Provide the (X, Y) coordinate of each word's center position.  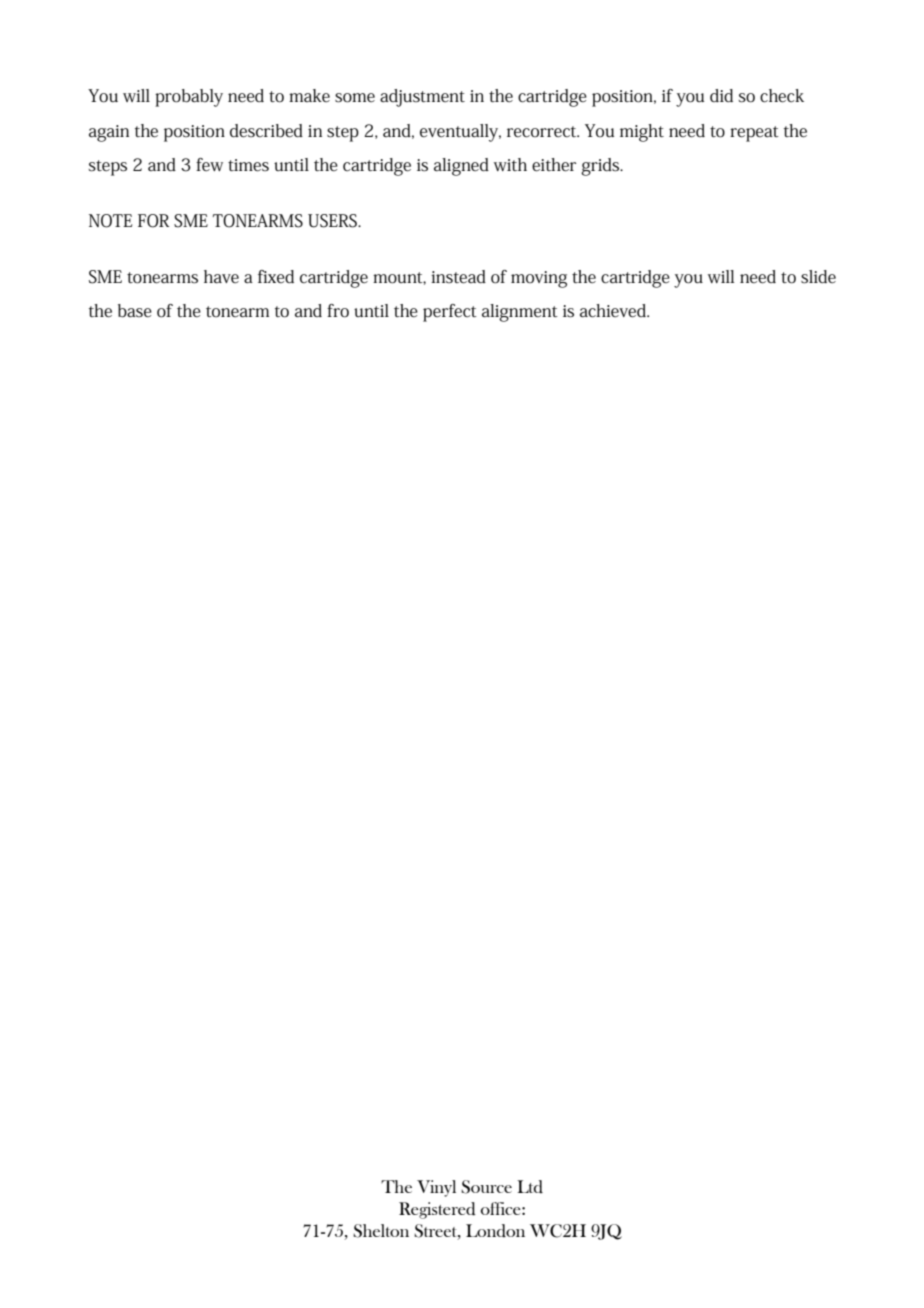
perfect (450, 313)
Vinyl (436, 1188)
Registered (437, 1210)
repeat (754, 134)
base (135, 311)
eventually (460, 133)
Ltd (530, 1187)
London (495, 1231)
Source (486, 1187)
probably (189, 98)
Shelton (381, 1231)
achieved (614, 311)
